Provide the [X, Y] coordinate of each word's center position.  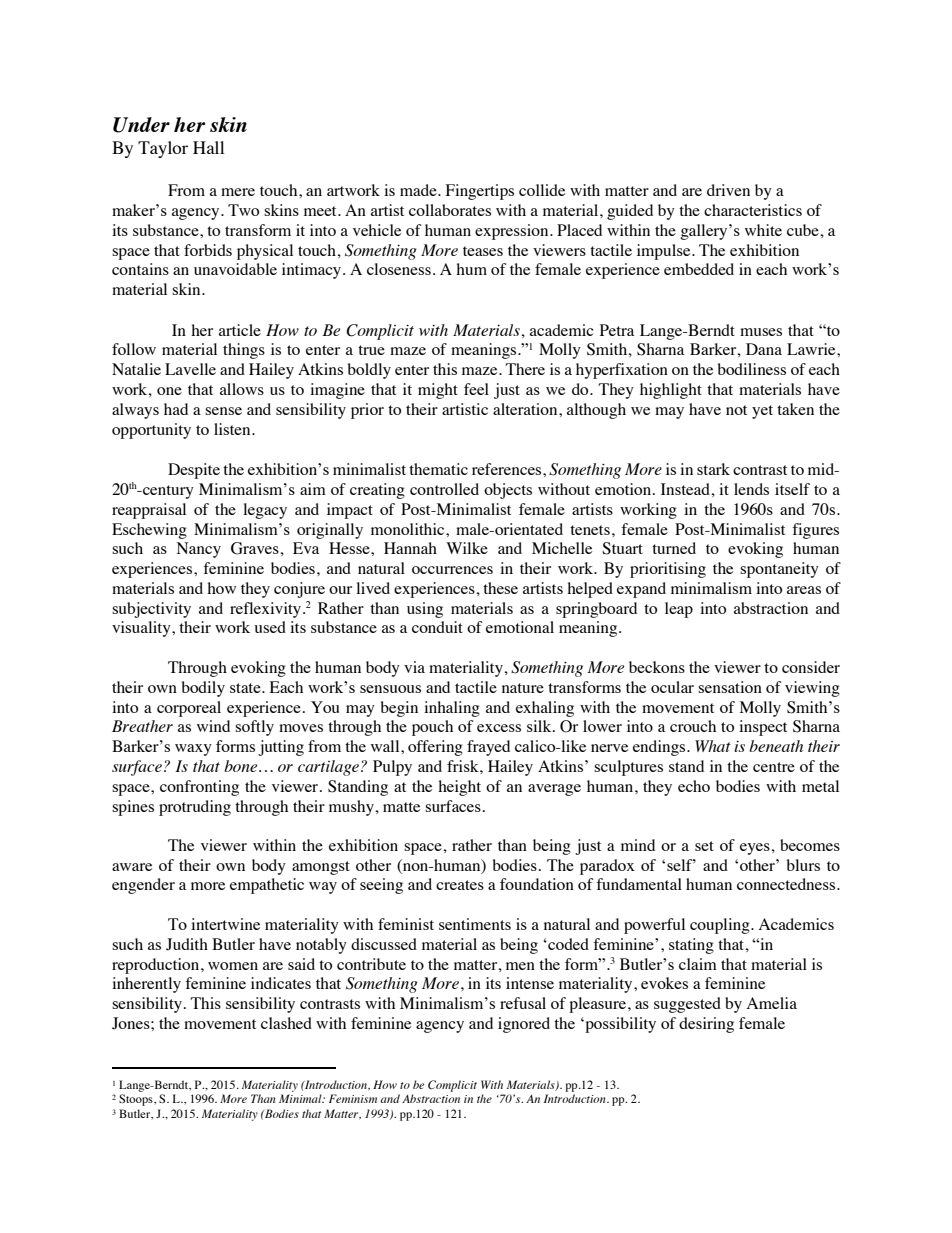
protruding [195, 808]
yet [762, 412]
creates [460, 885]
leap [679, 610]
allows [242, 389]
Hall [208, 147]
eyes [756, 849]
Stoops [137, 1100]
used [270, 627]
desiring [706, 1025]
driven [728, 190]
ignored [524, 1025]
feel [476, 389]
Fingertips [480, 192]
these [500, 588]
